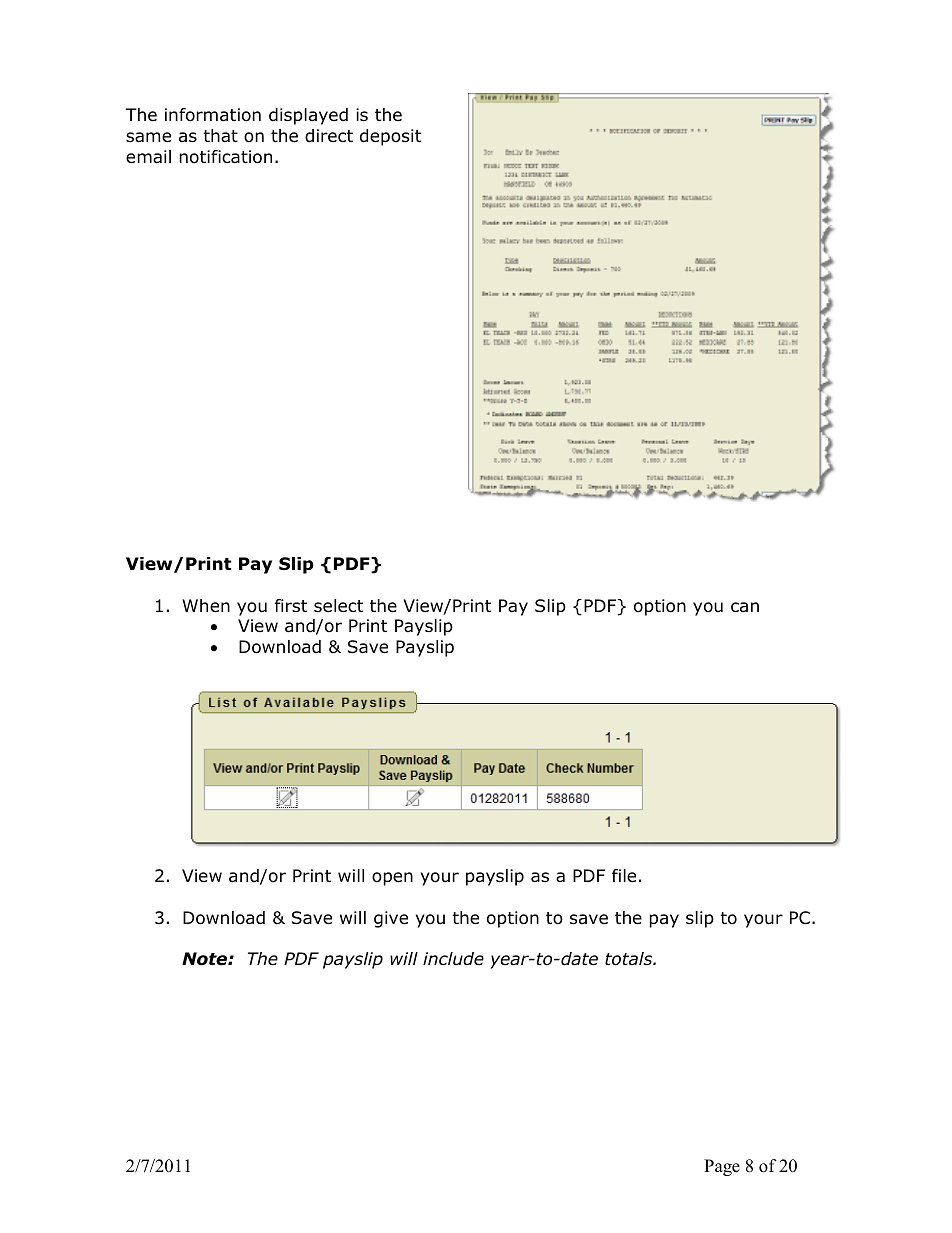 The height and width of the document is (1233, 952). What do you see at coordinates (390, 137) in the document?
I see `deposit` at bounding box center [390, 137].
